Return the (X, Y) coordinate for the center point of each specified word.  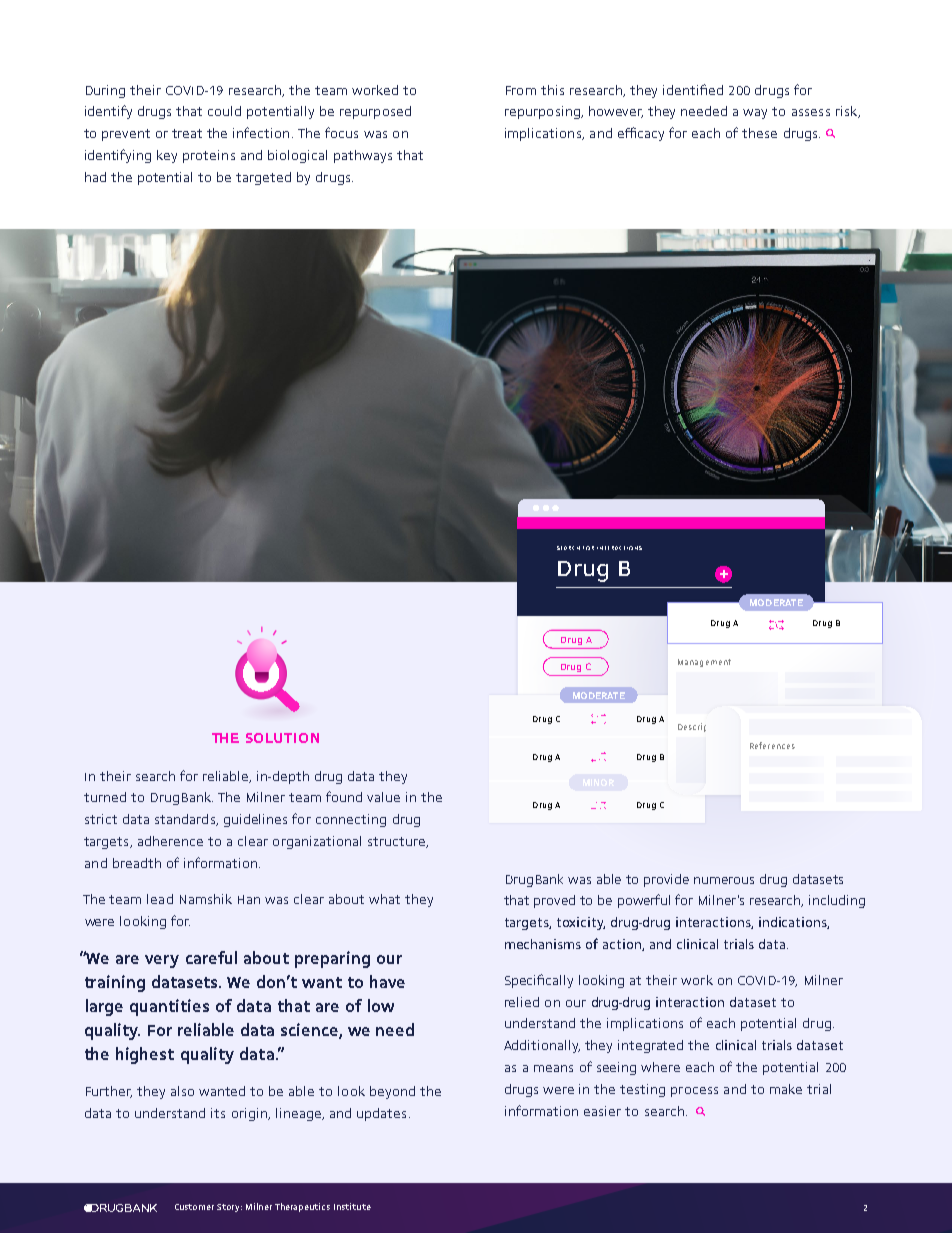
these (759, 133)
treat (187, 133)
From (521, 90)
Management (704, 663)
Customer (194, 1207)
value (383, 797)
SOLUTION (282, 738)
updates (381, 1114)
